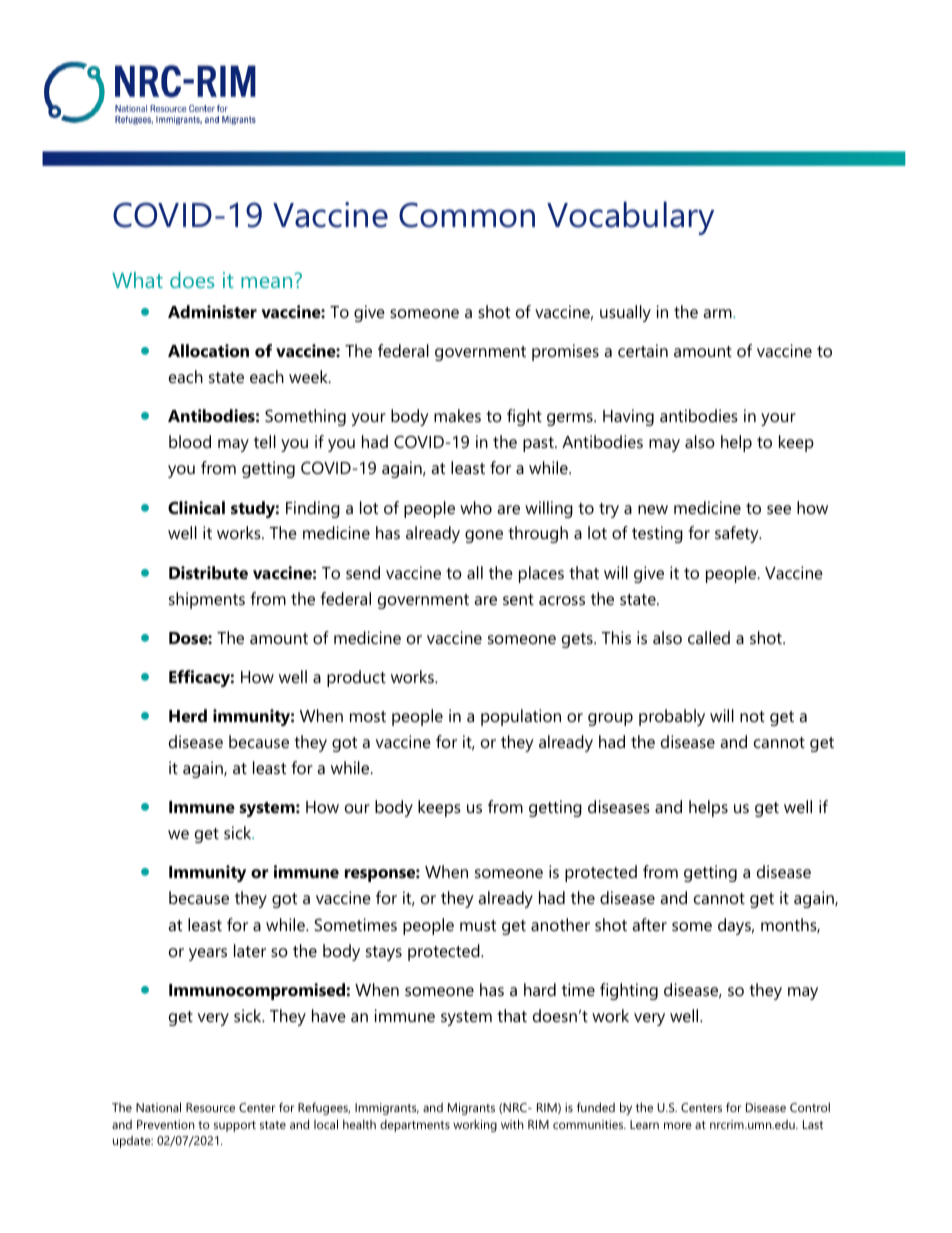 The image size is (952, 1233). Describe the element at coordinates (190, 441) in the page. I see `blood` at that location.
